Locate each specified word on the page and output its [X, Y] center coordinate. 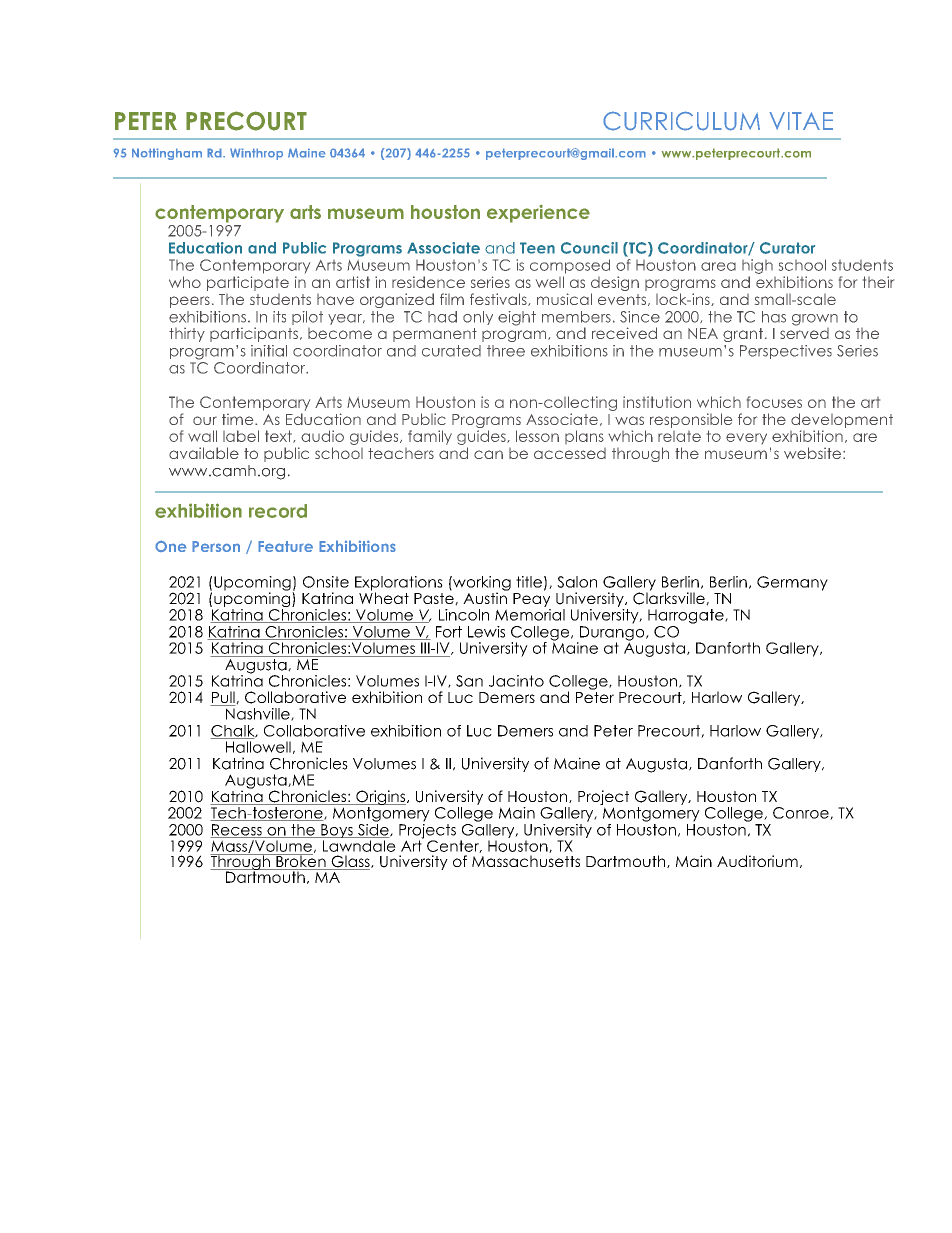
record [278, 511]
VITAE [801, 121]
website [814, 453]
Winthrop [256, 154]
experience [538, 214]
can [488, 454]
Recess [237, 831]
